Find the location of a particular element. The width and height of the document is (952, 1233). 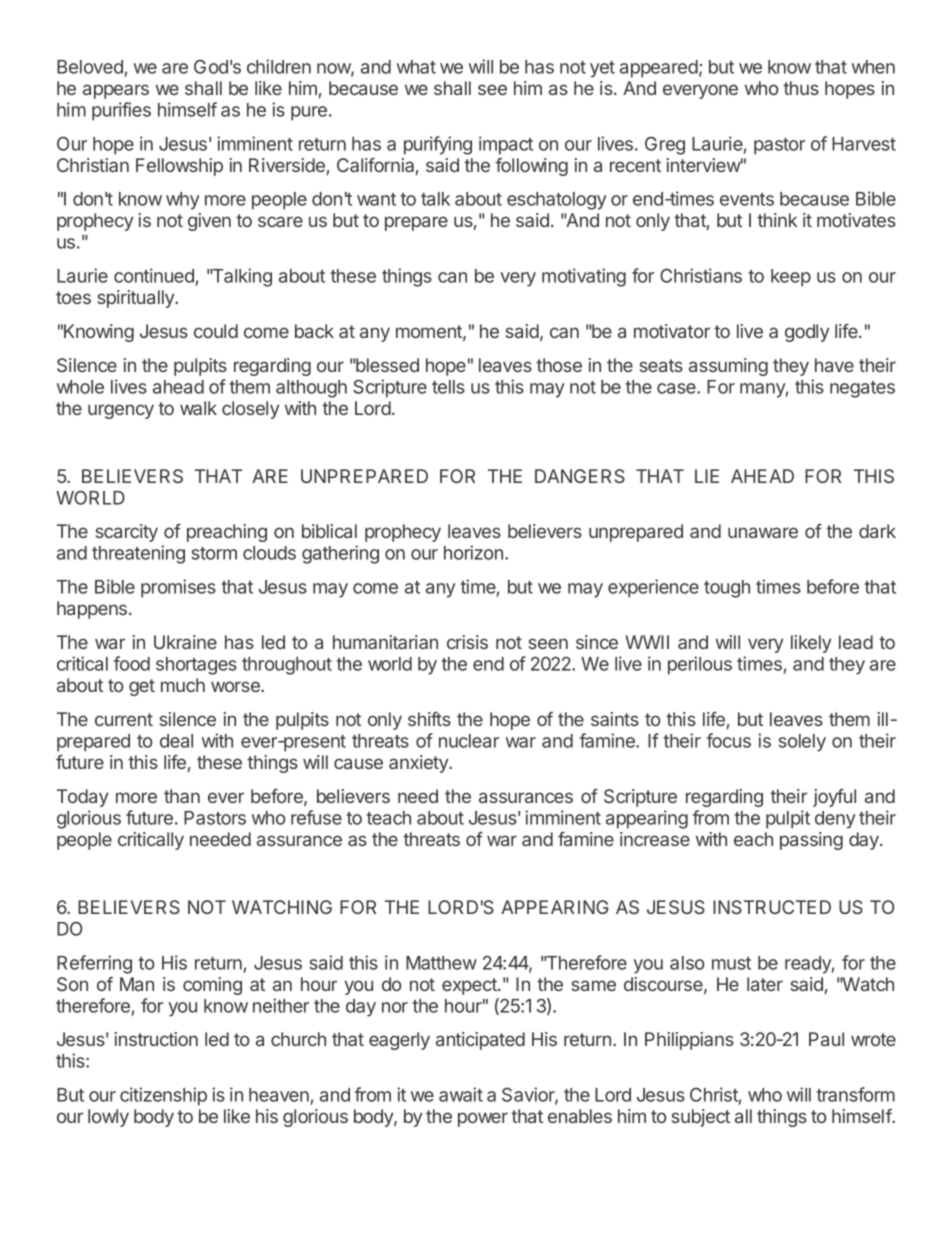

citizenship is located at coordinates (163, 1096).
